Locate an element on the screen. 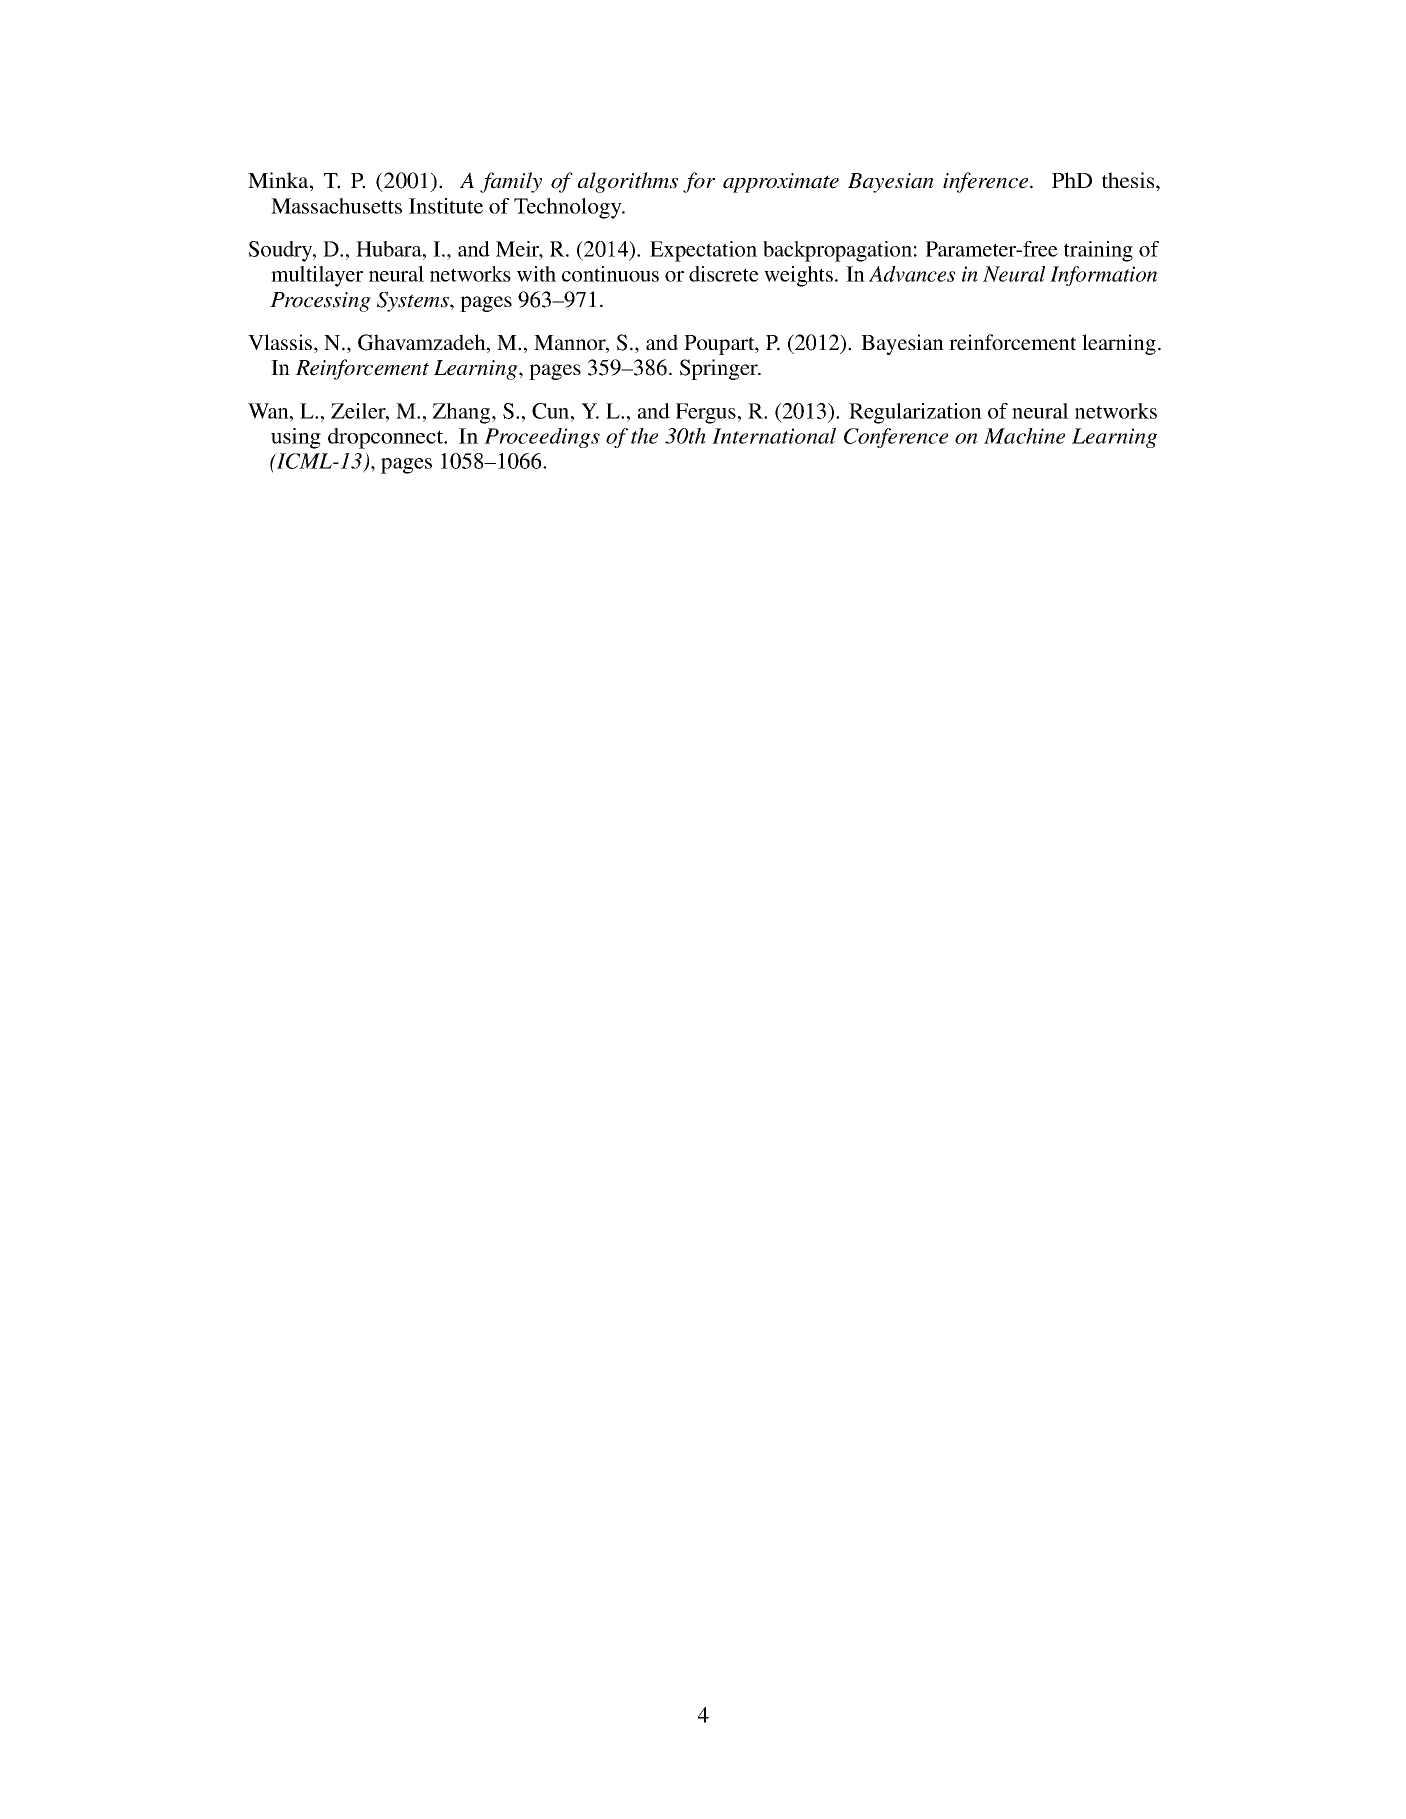 The width and height of the screenshot is (1406, 1819). discrete is located at coordinates (724, 274).
